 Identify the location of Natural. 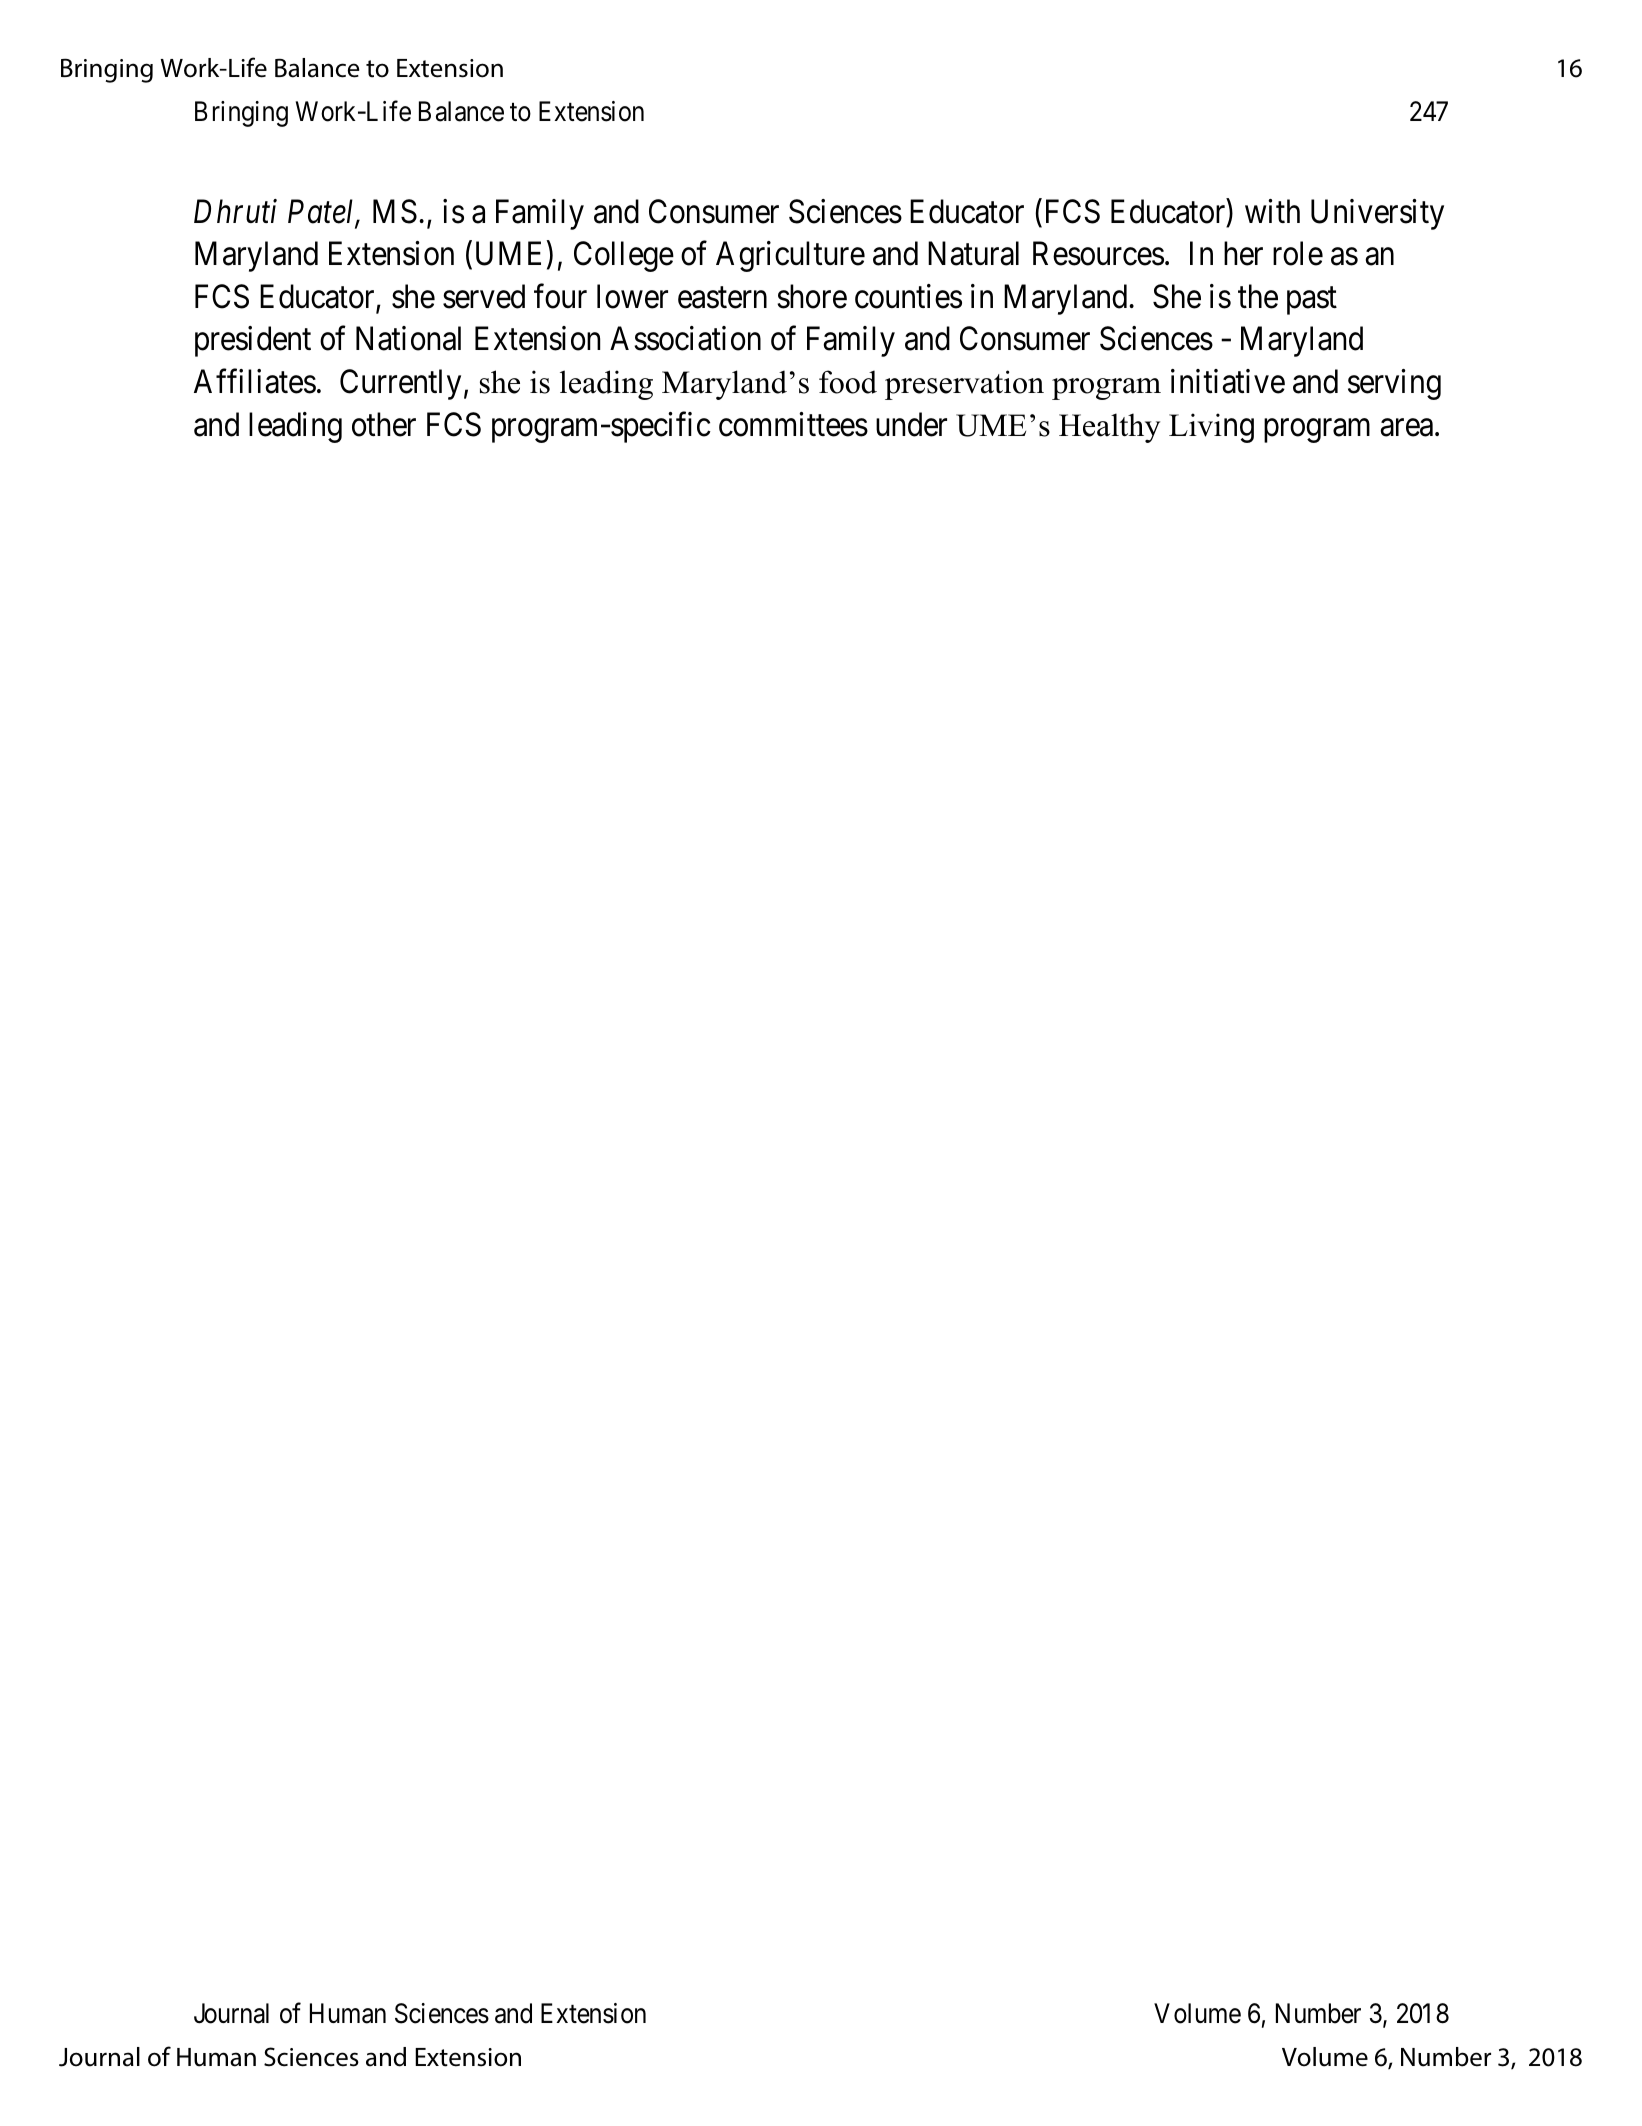
(973, 253).
